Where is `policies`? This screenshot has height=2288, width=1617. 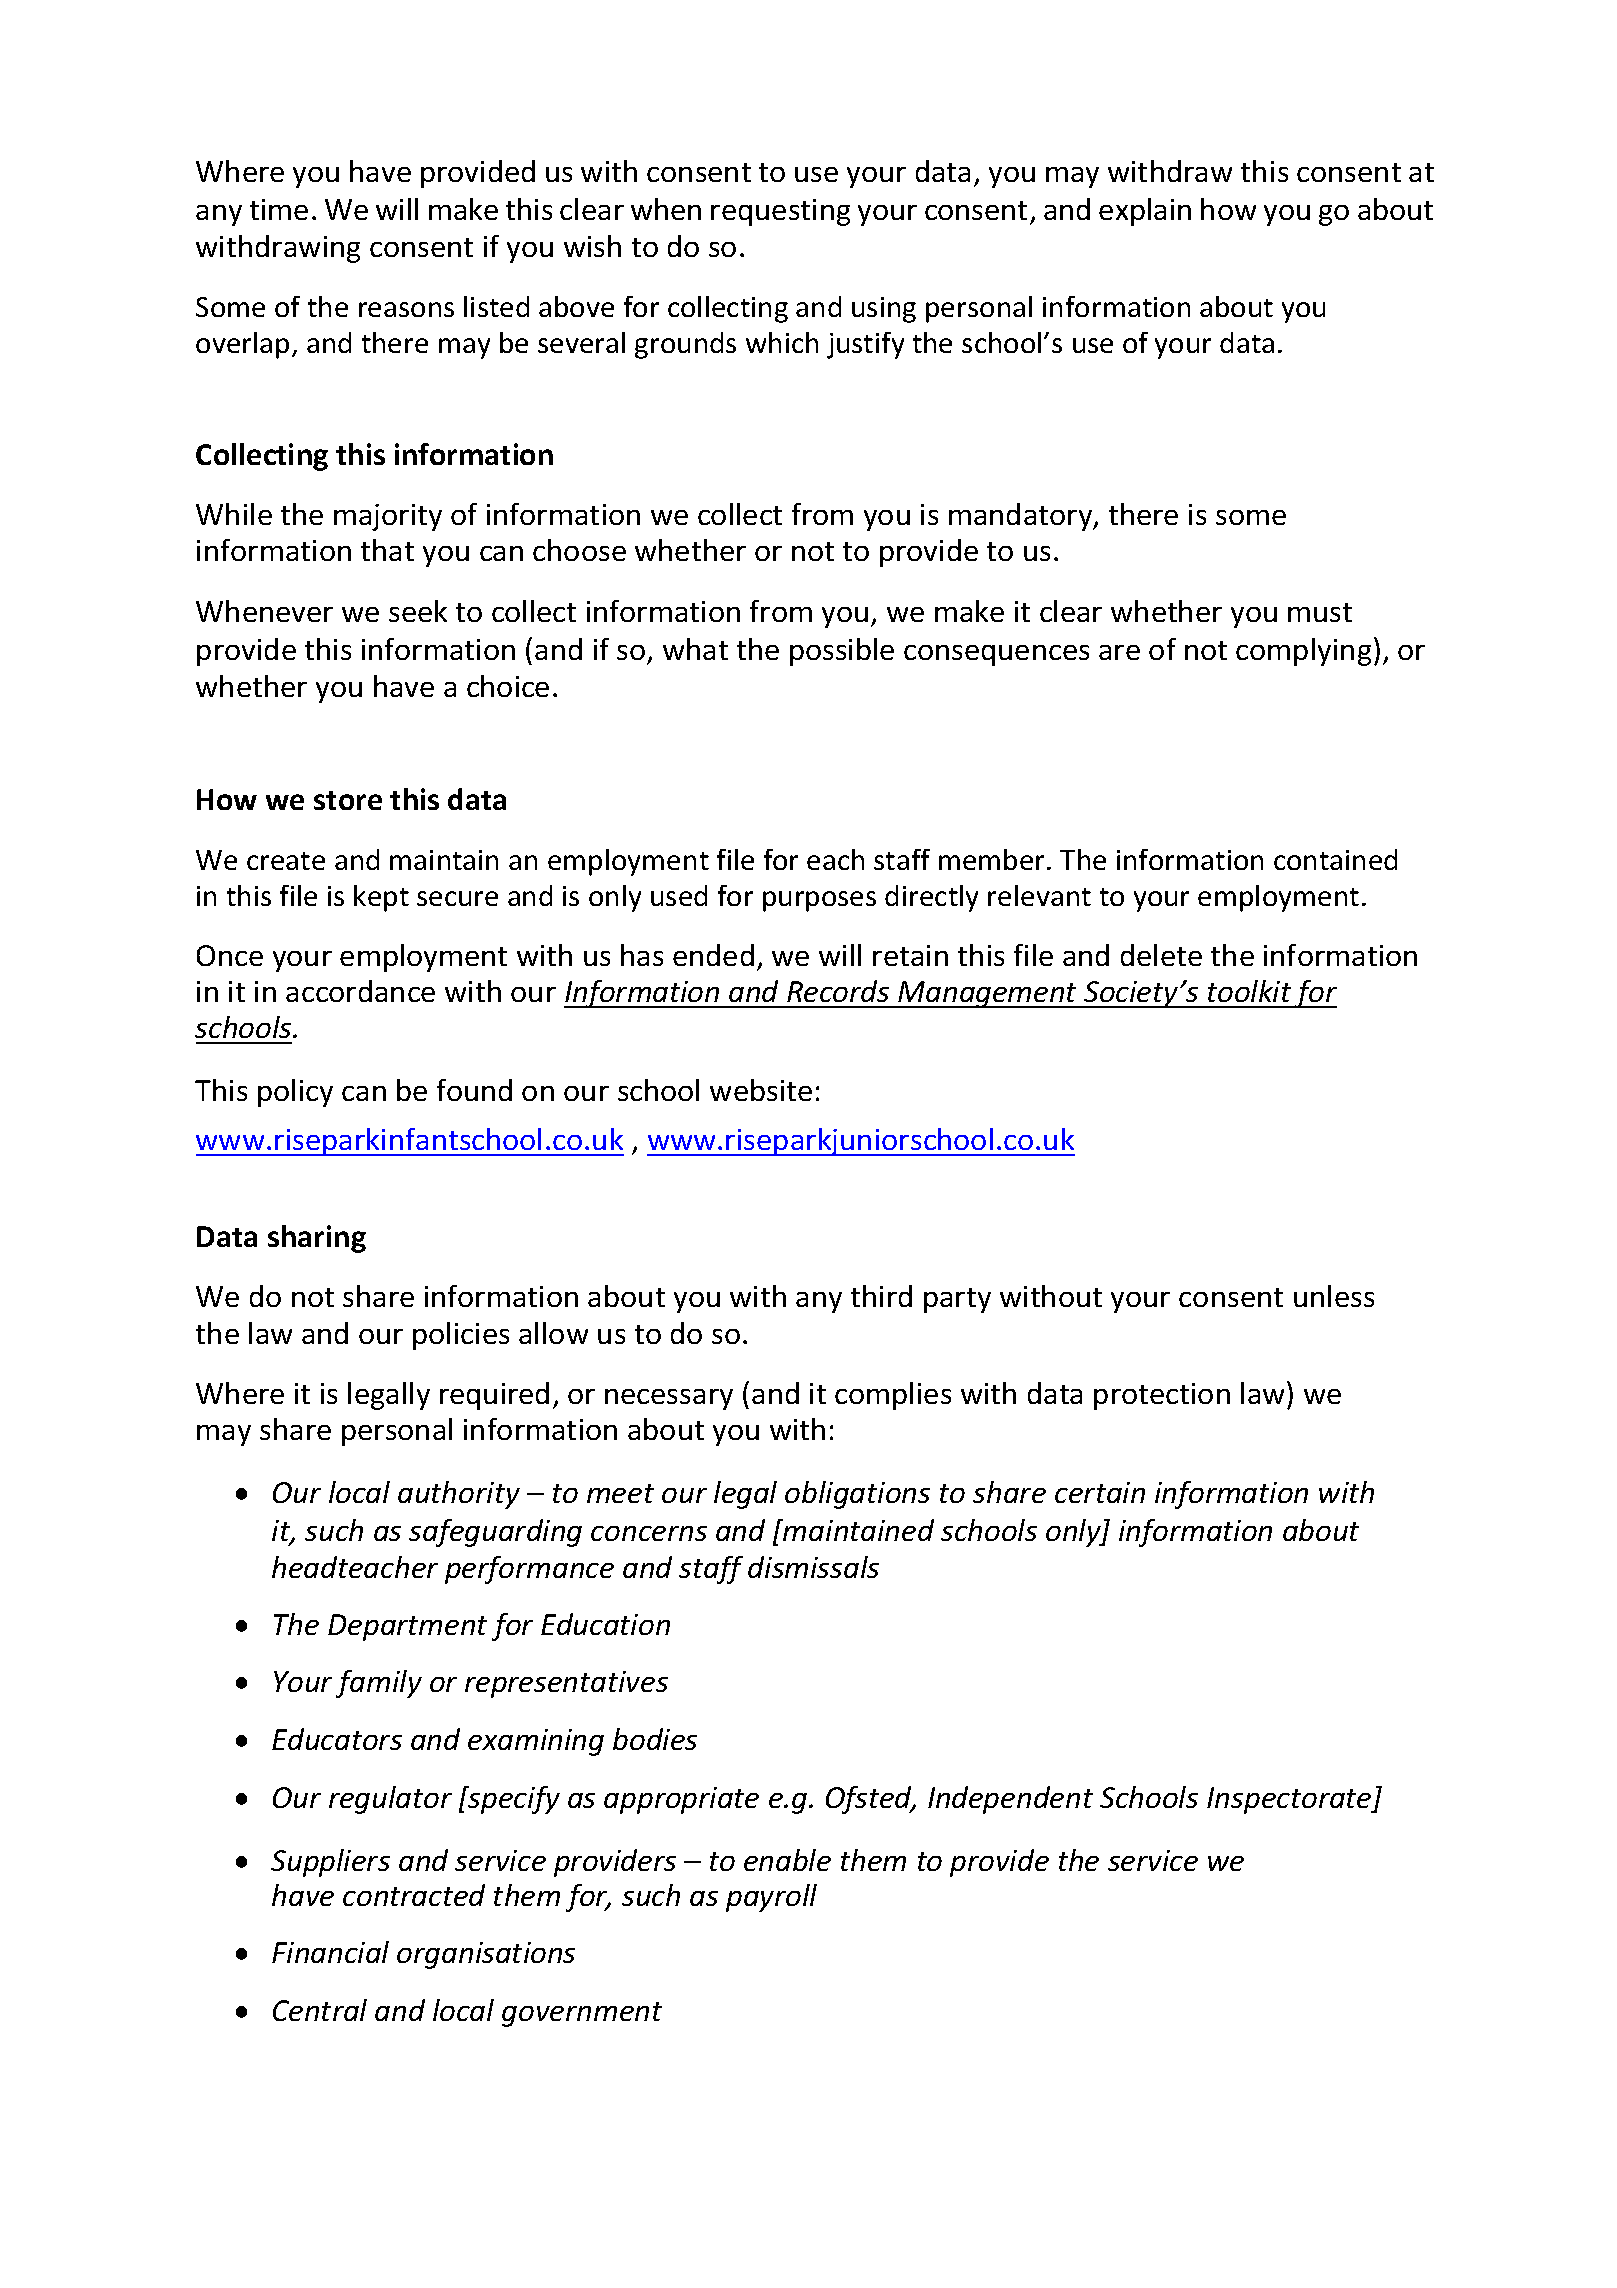
policies is located at coordinates (461, 1336).
